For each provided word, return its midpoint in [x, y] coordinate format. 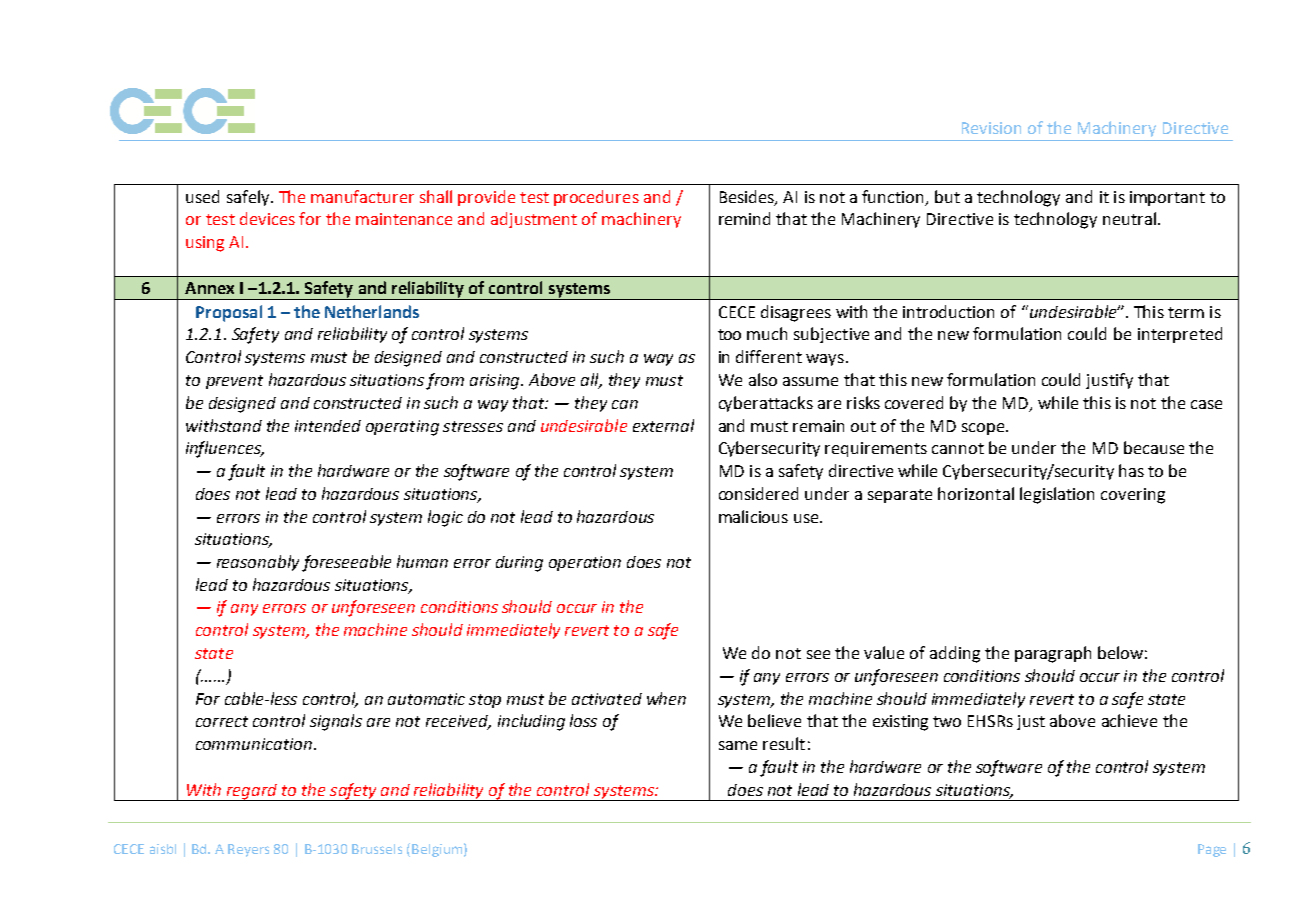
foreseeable [346, 563]
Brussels [377, 849]
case [1206, 404]
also [763, 379]
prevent [234, 382]
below [1120, 652]
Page [1212, 850]
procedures [596, 198]
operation [585, 563]
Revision [991, 128]
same [738, 745]
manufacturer [362, 196]
